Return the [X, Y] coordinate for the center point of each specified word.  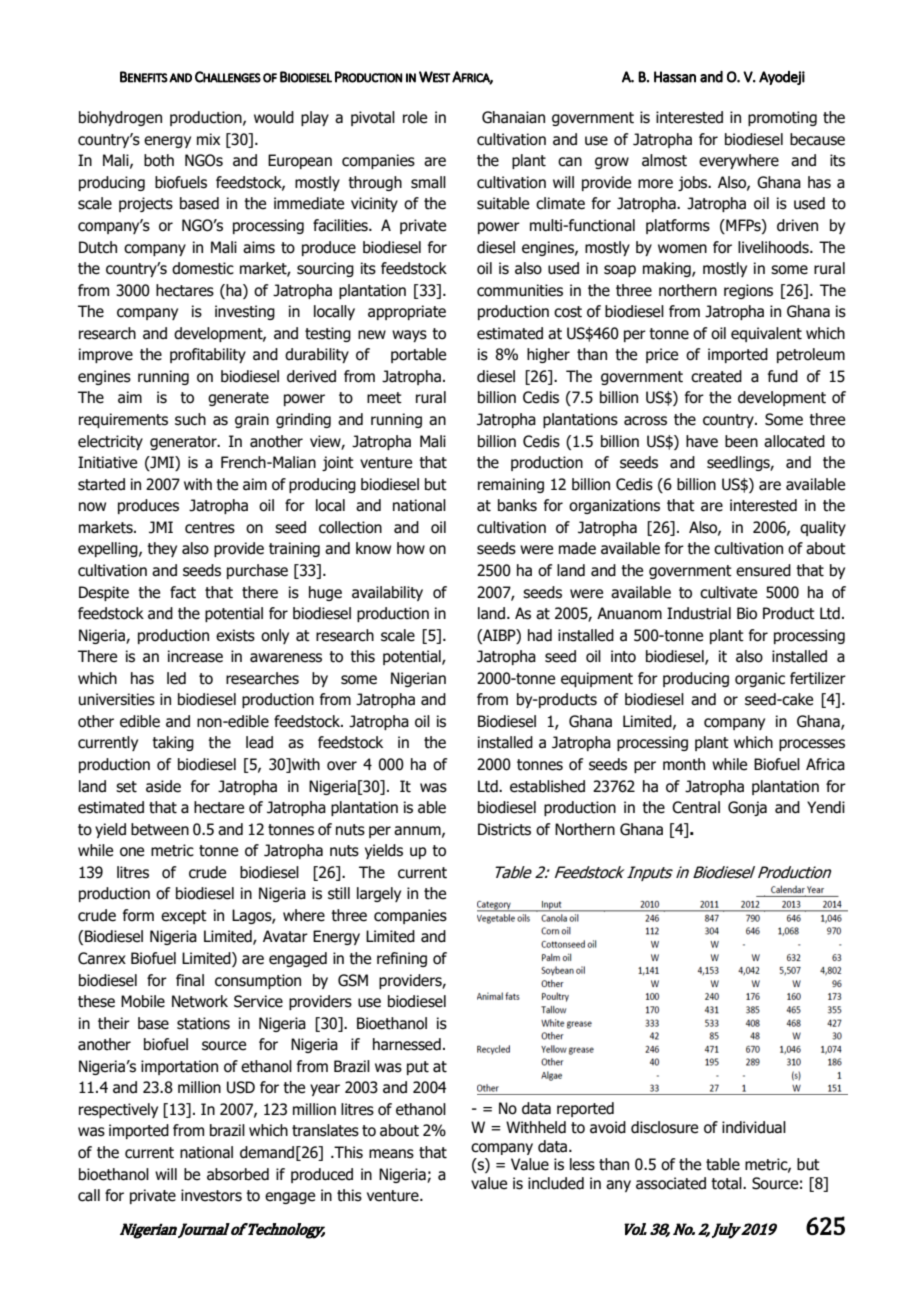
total [727, 1183]
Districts [504, 829]
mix [208, 139]
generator [184, 443]
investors [211, 1195]
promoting [782, 118]
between [160, 829]
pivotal [373, 118]
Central [696, 807]
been [741, 441]
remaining [511, 485]
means [391, 1154]
